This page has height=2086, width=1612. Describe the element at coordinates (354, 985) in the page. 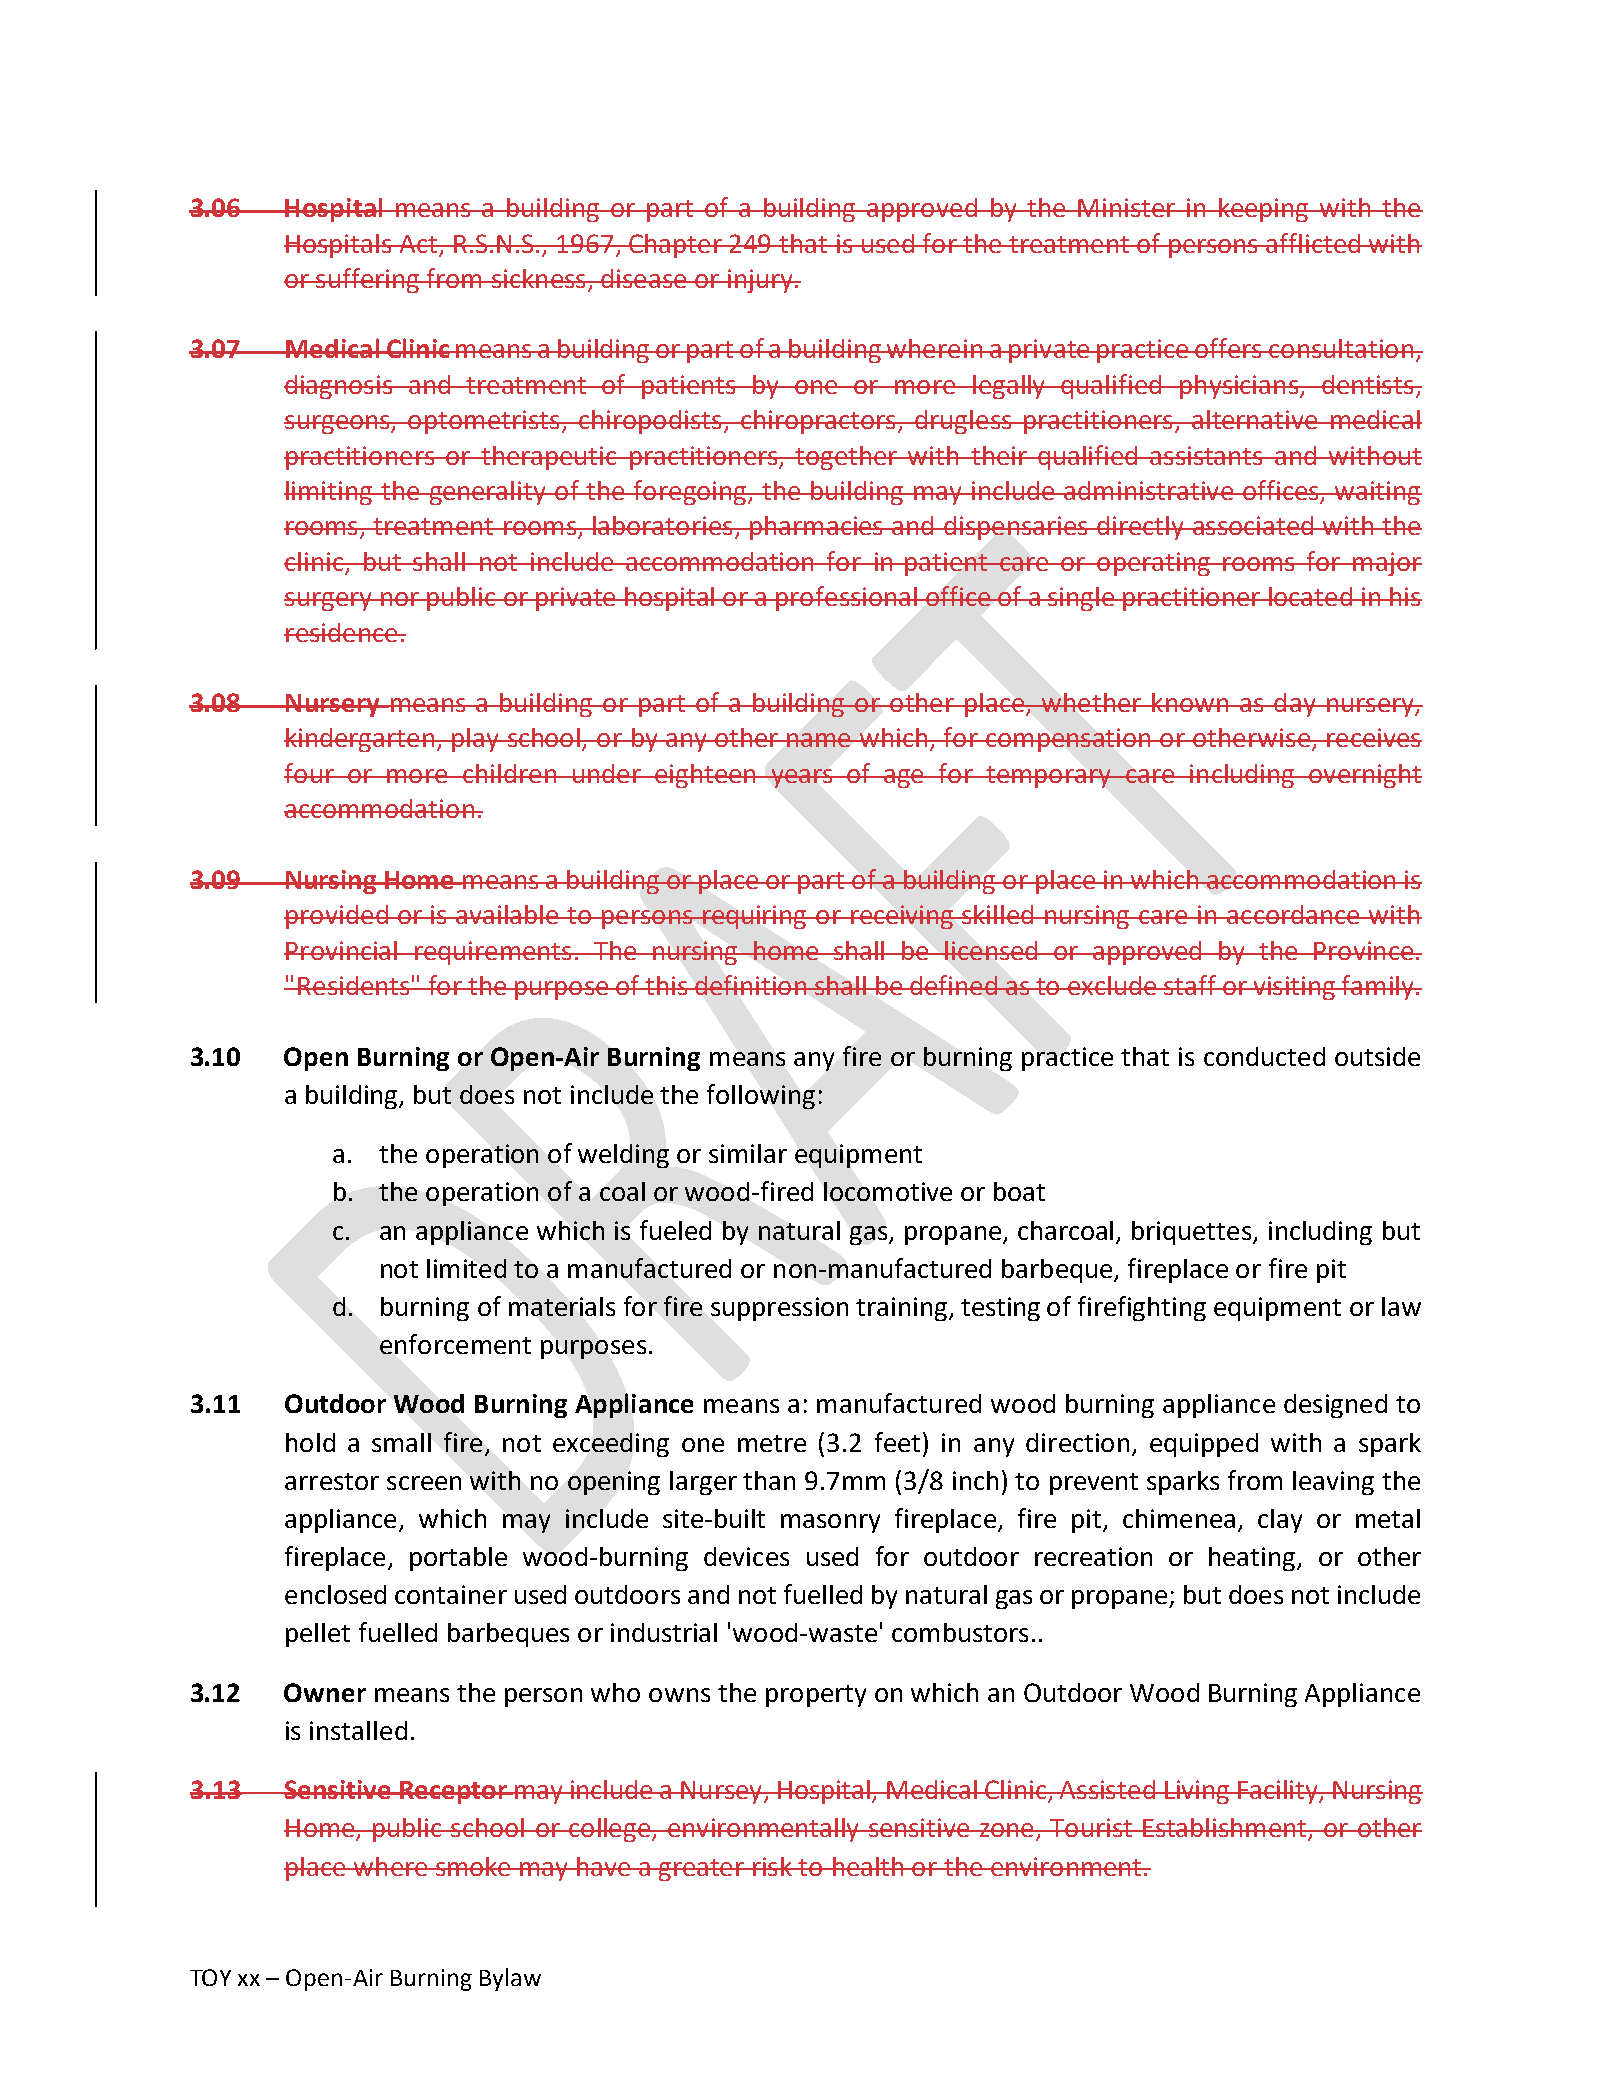

I see `Residents` at that location.
